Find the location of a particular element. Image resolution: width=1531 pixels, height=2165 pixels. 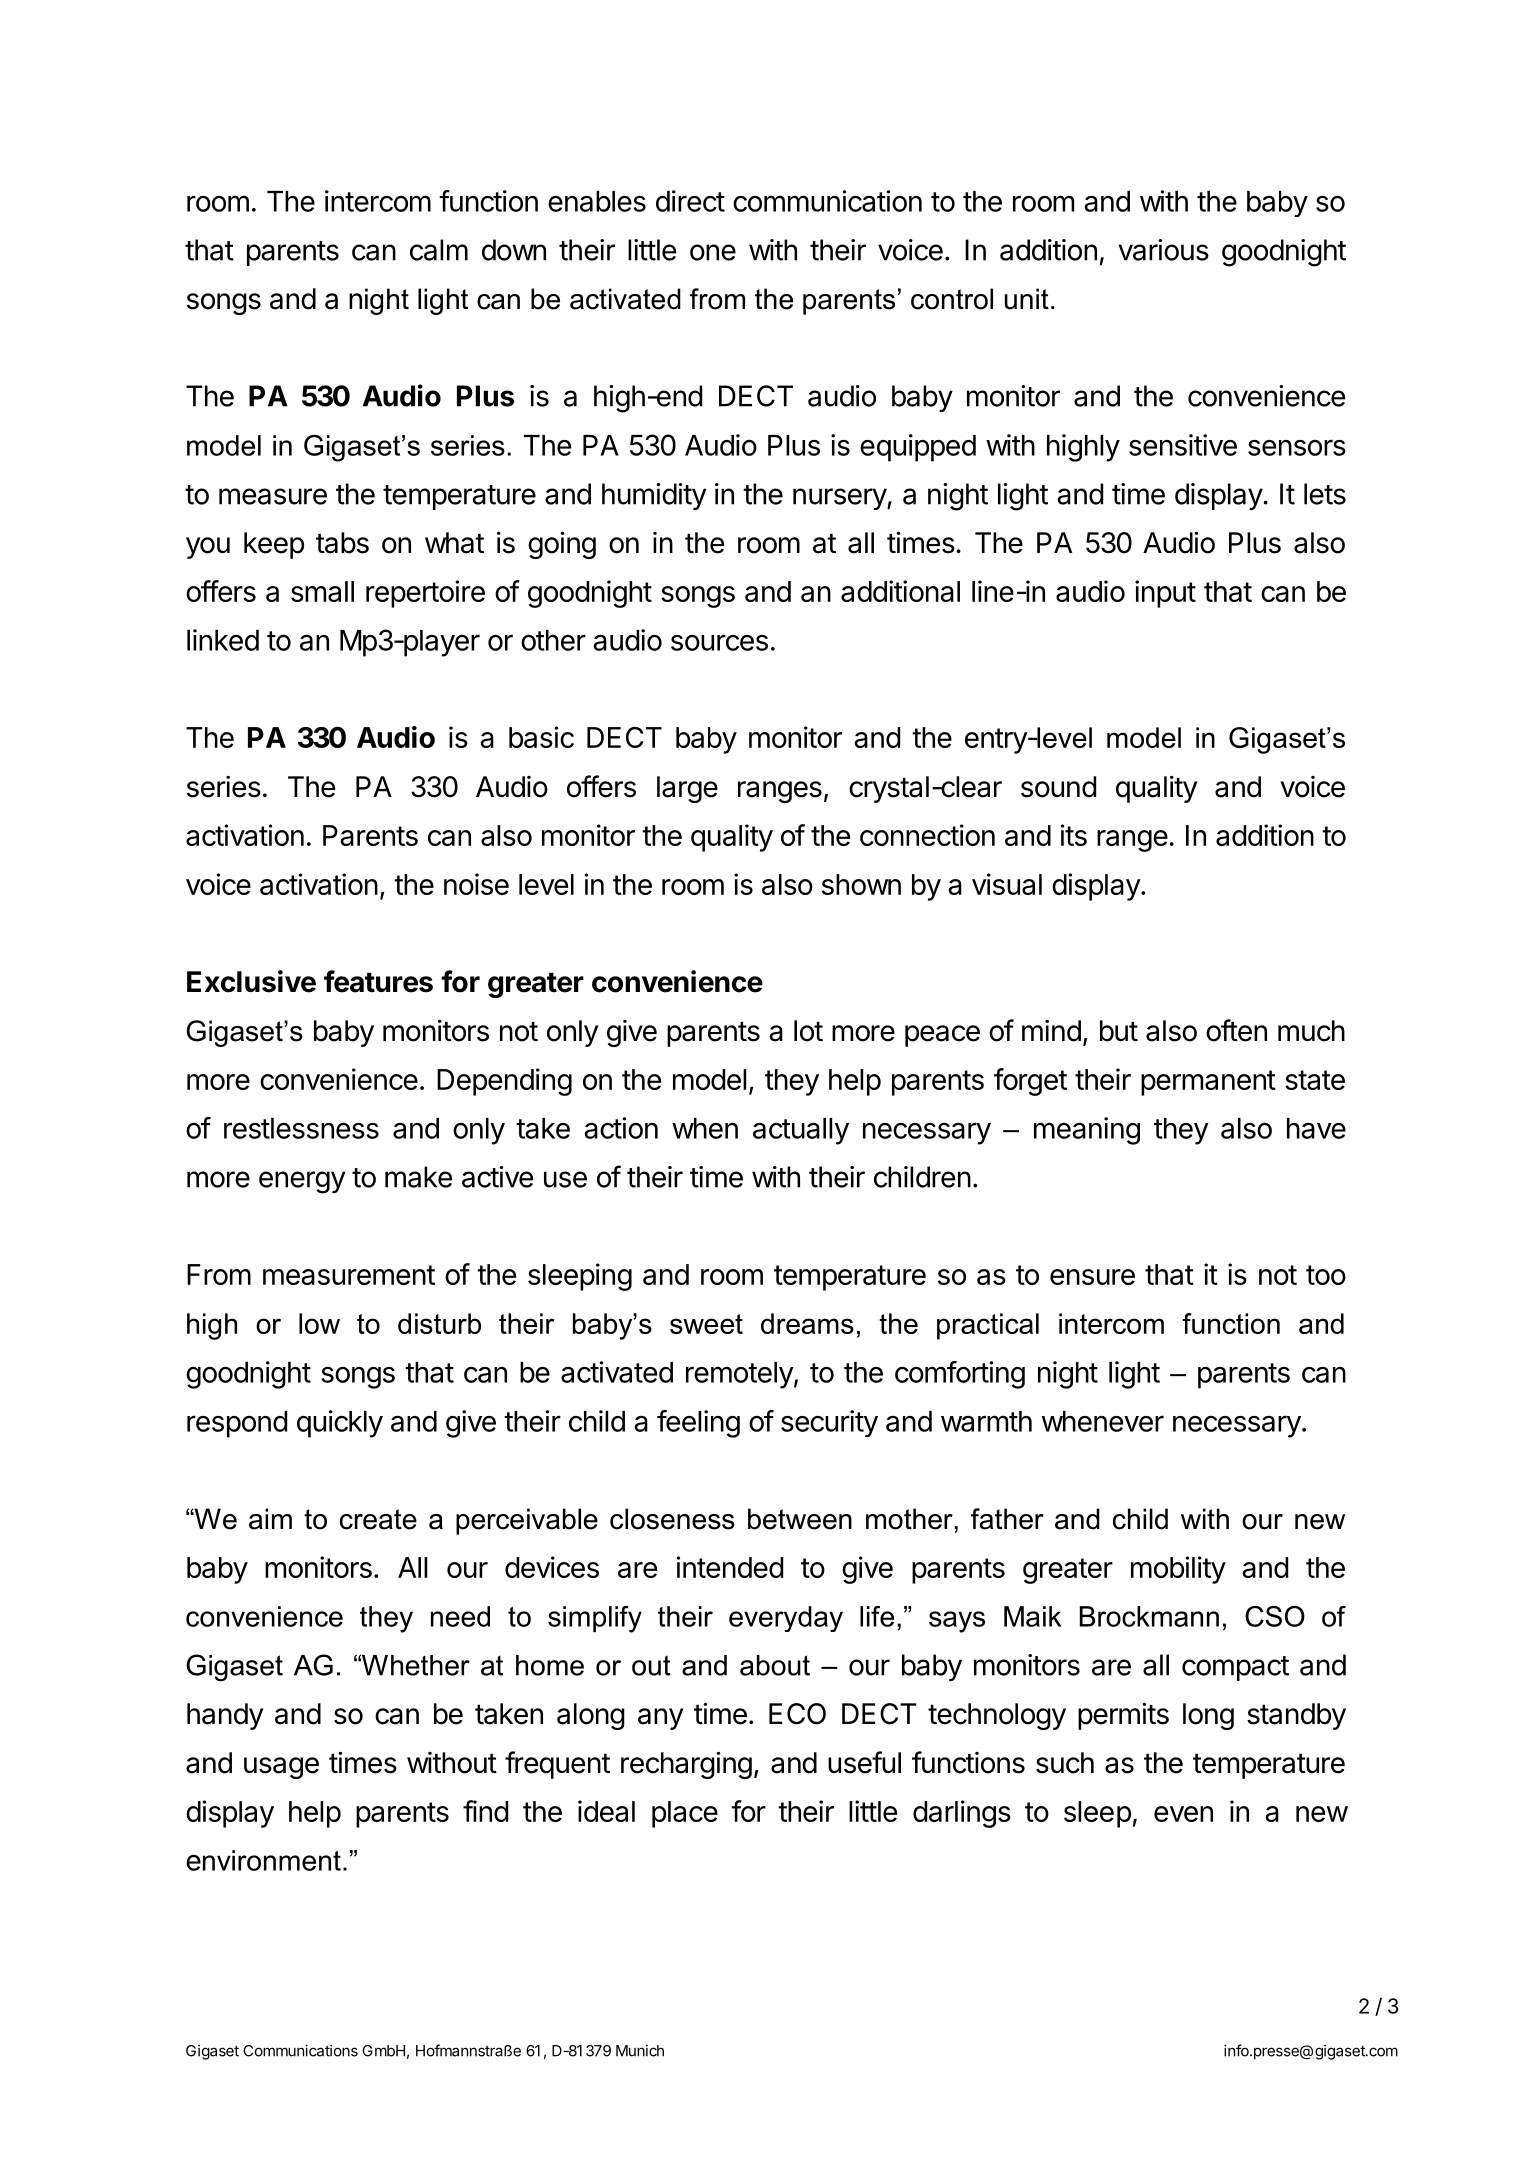

Munich is located at coordinates (640, 2051).
